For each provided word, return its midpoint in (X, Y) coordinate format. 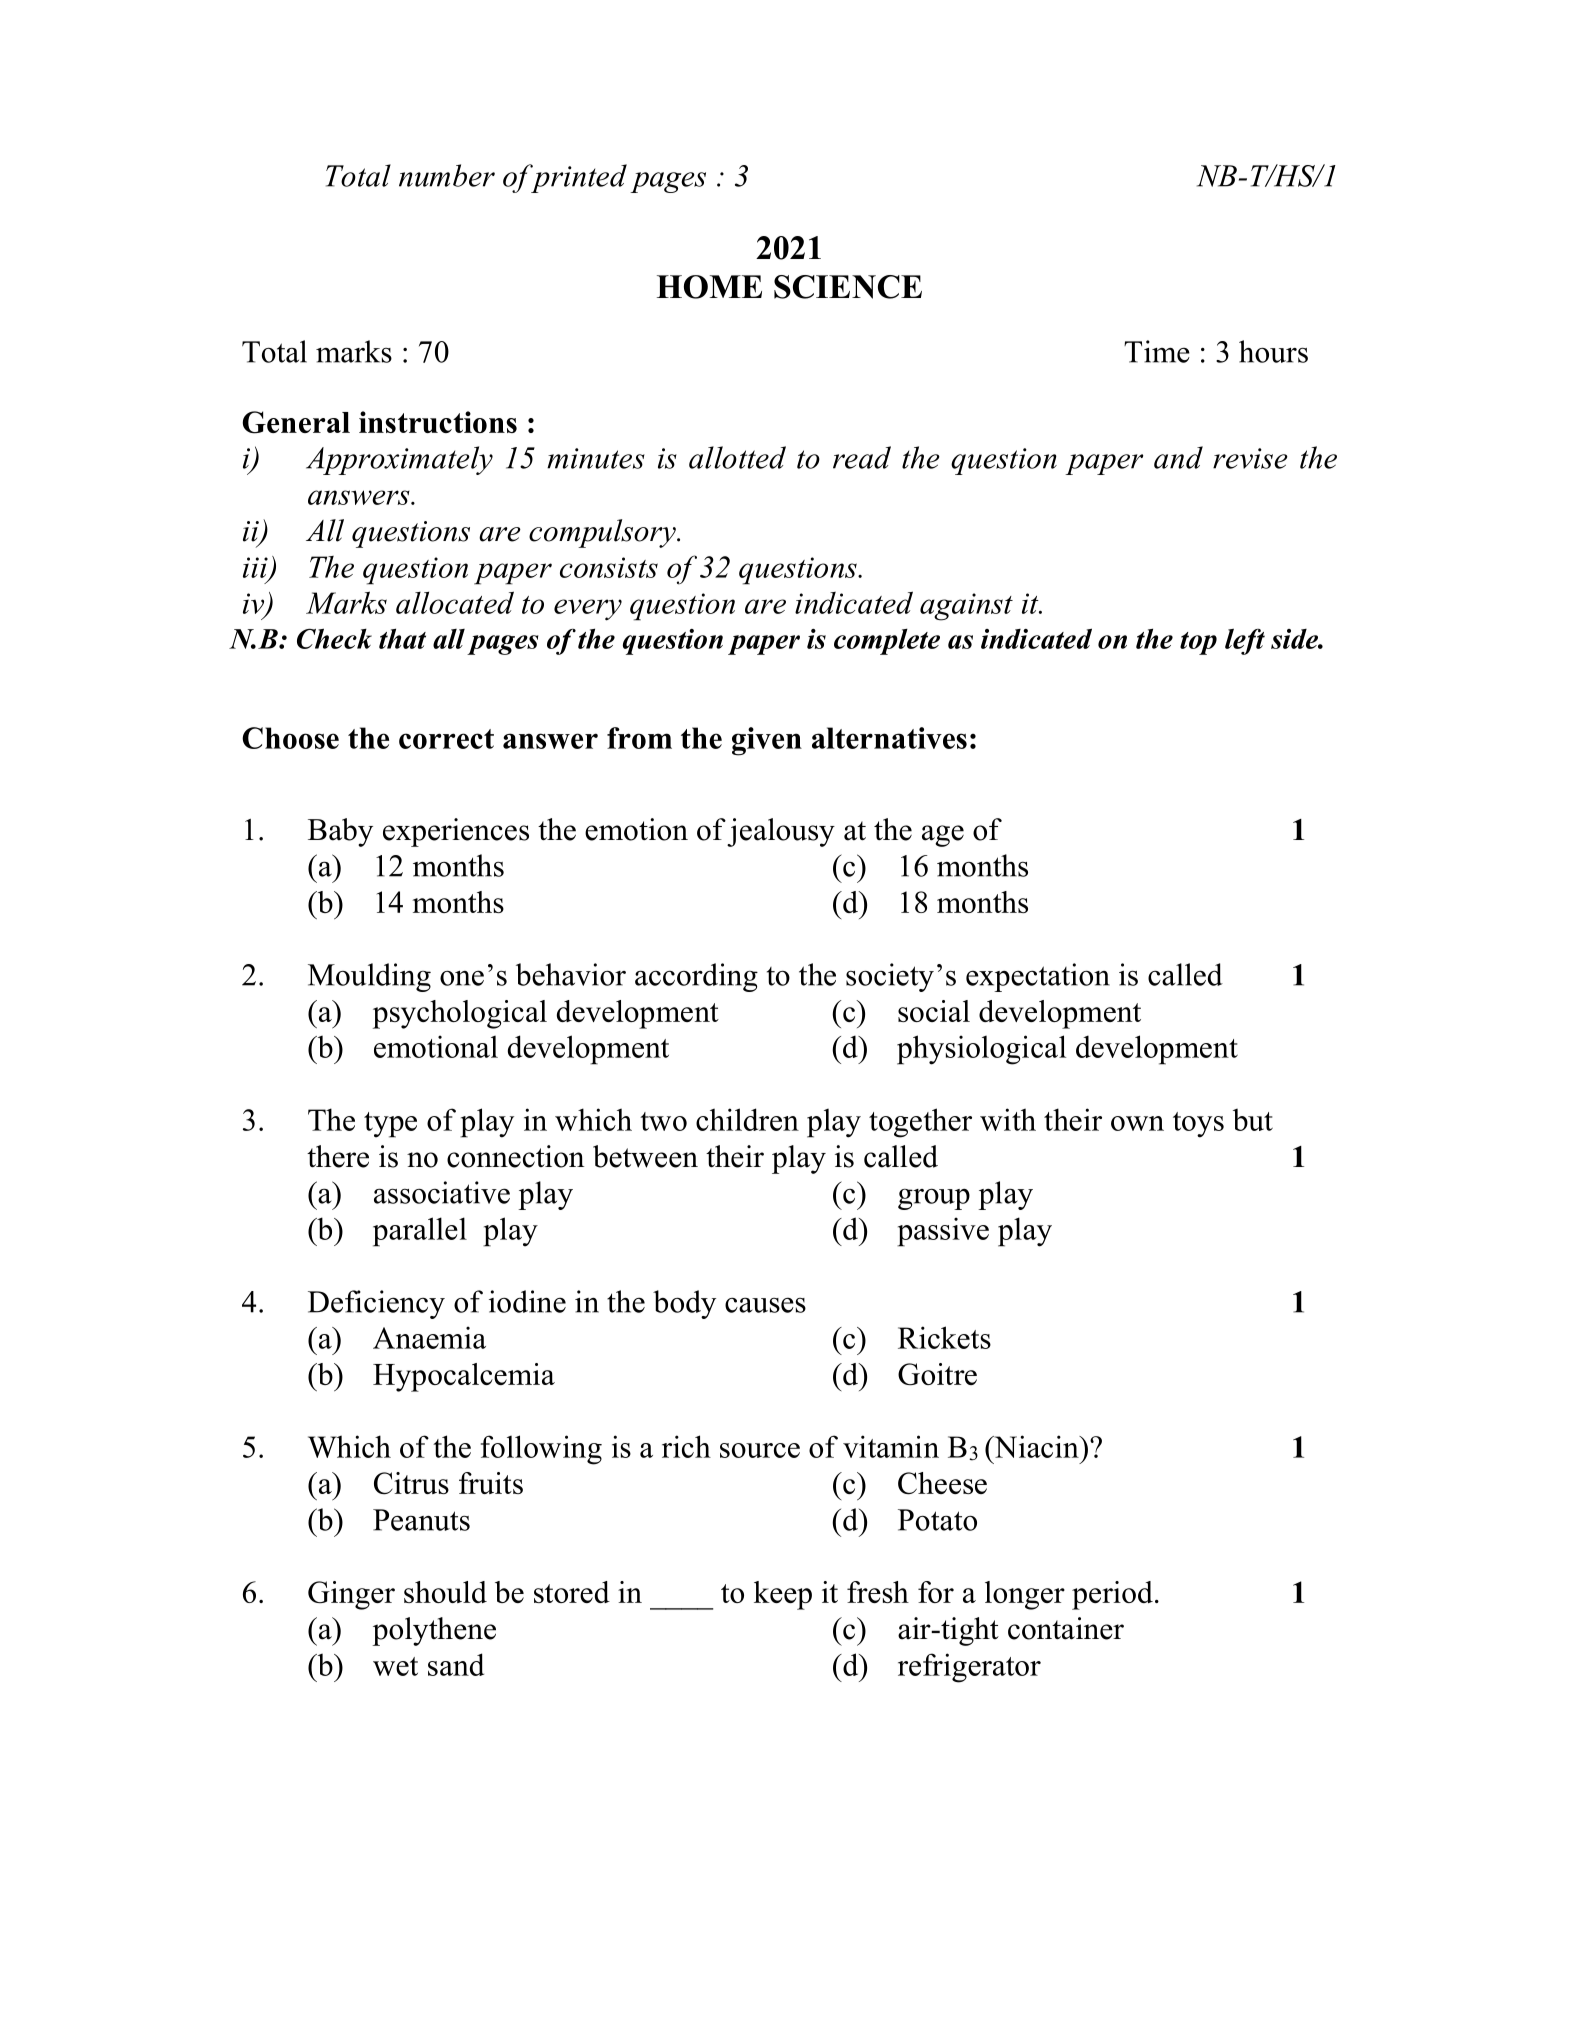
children (747, 1119)
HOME (709, 287)
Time (1157, 351)
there (338, 1156)
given (767, 741)
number (447, 175)
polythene (434, 1631)
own (1137, 1123)
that (402, 638)
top (1198, 643)
